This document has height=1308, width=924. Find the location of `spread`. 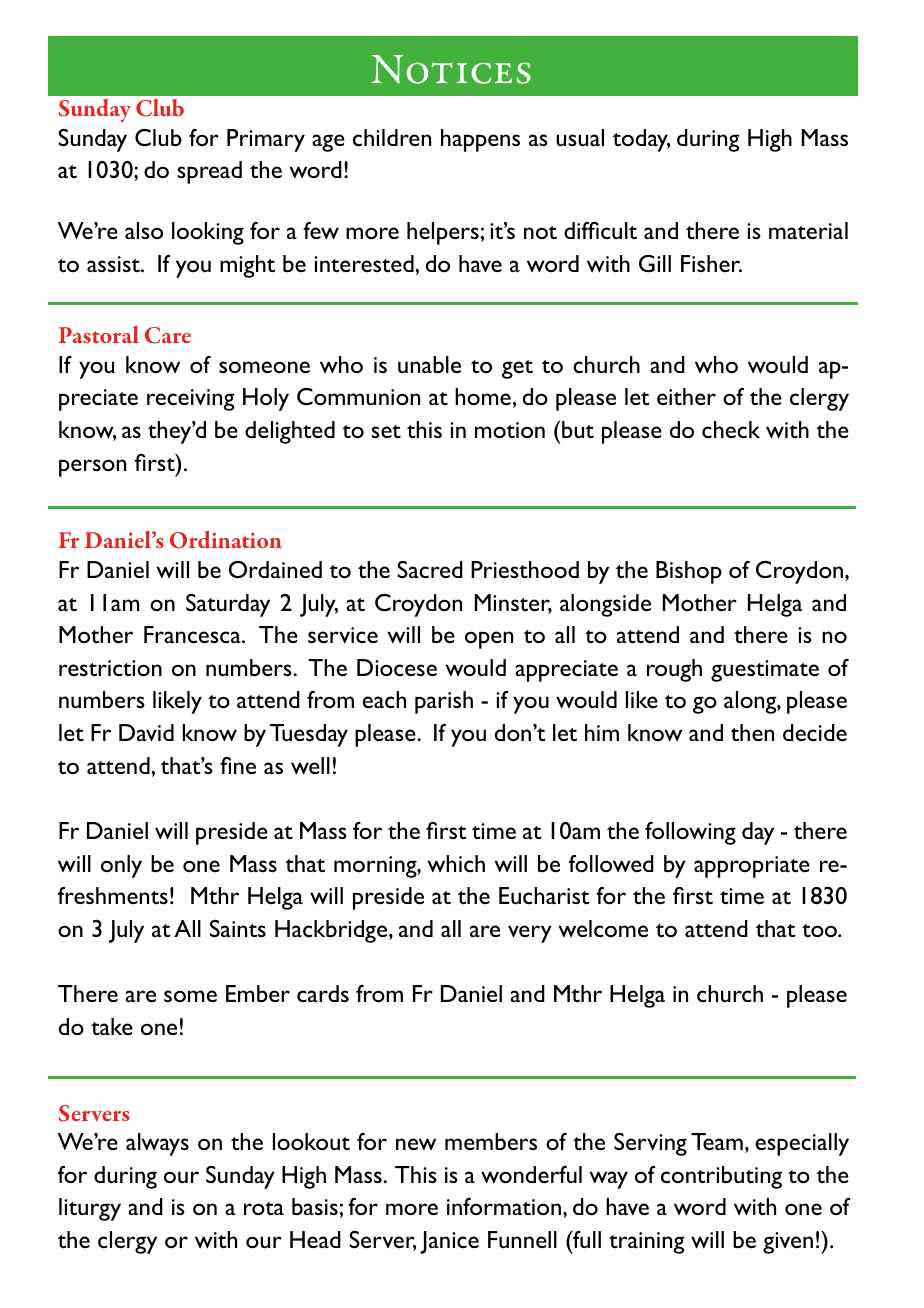

spread is located at coordinates (209, 172).
